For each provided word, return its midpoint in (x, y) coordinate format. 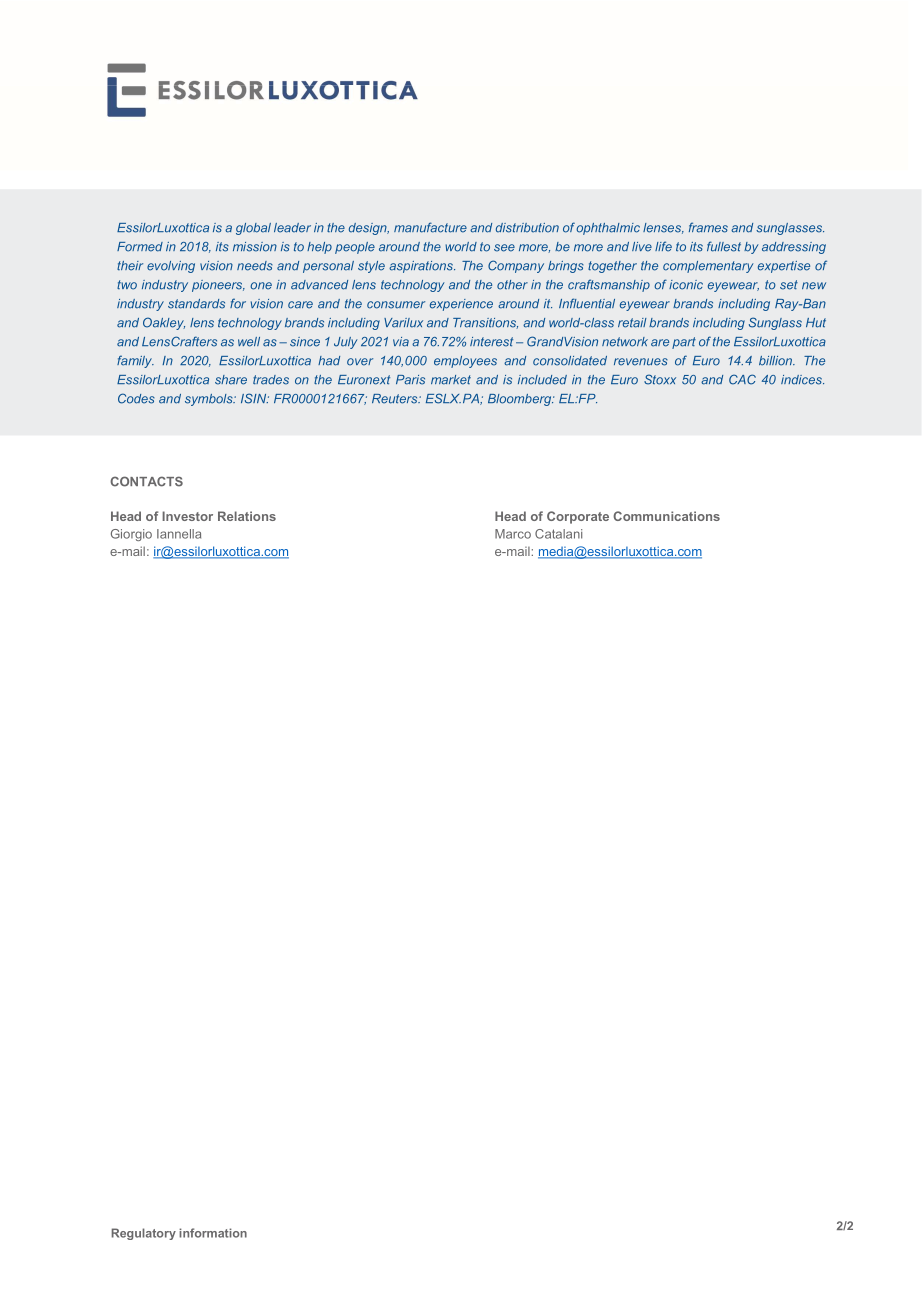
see (504, 248)
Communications (666, 516)
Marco (513, 534)
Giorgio (131, 535)
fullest (724, 246)
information (213, 1233)
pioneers (218, 286)
